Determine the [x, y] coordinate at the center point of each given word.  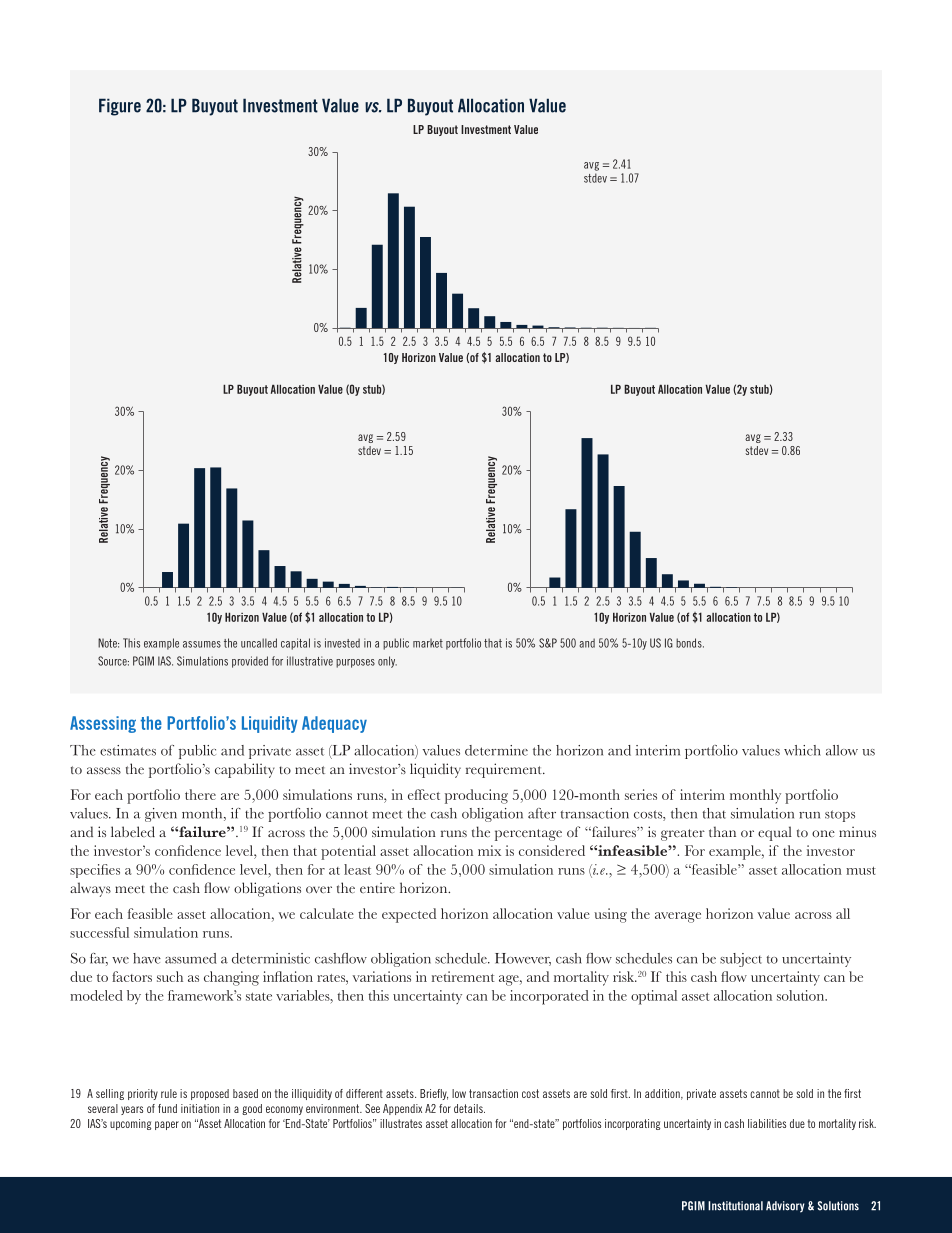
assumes [202, 644]
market [428, 643]
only [387, 662]
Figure [120, 107]
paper [167, 1125]
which [802, 750]
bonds [690, 643]
